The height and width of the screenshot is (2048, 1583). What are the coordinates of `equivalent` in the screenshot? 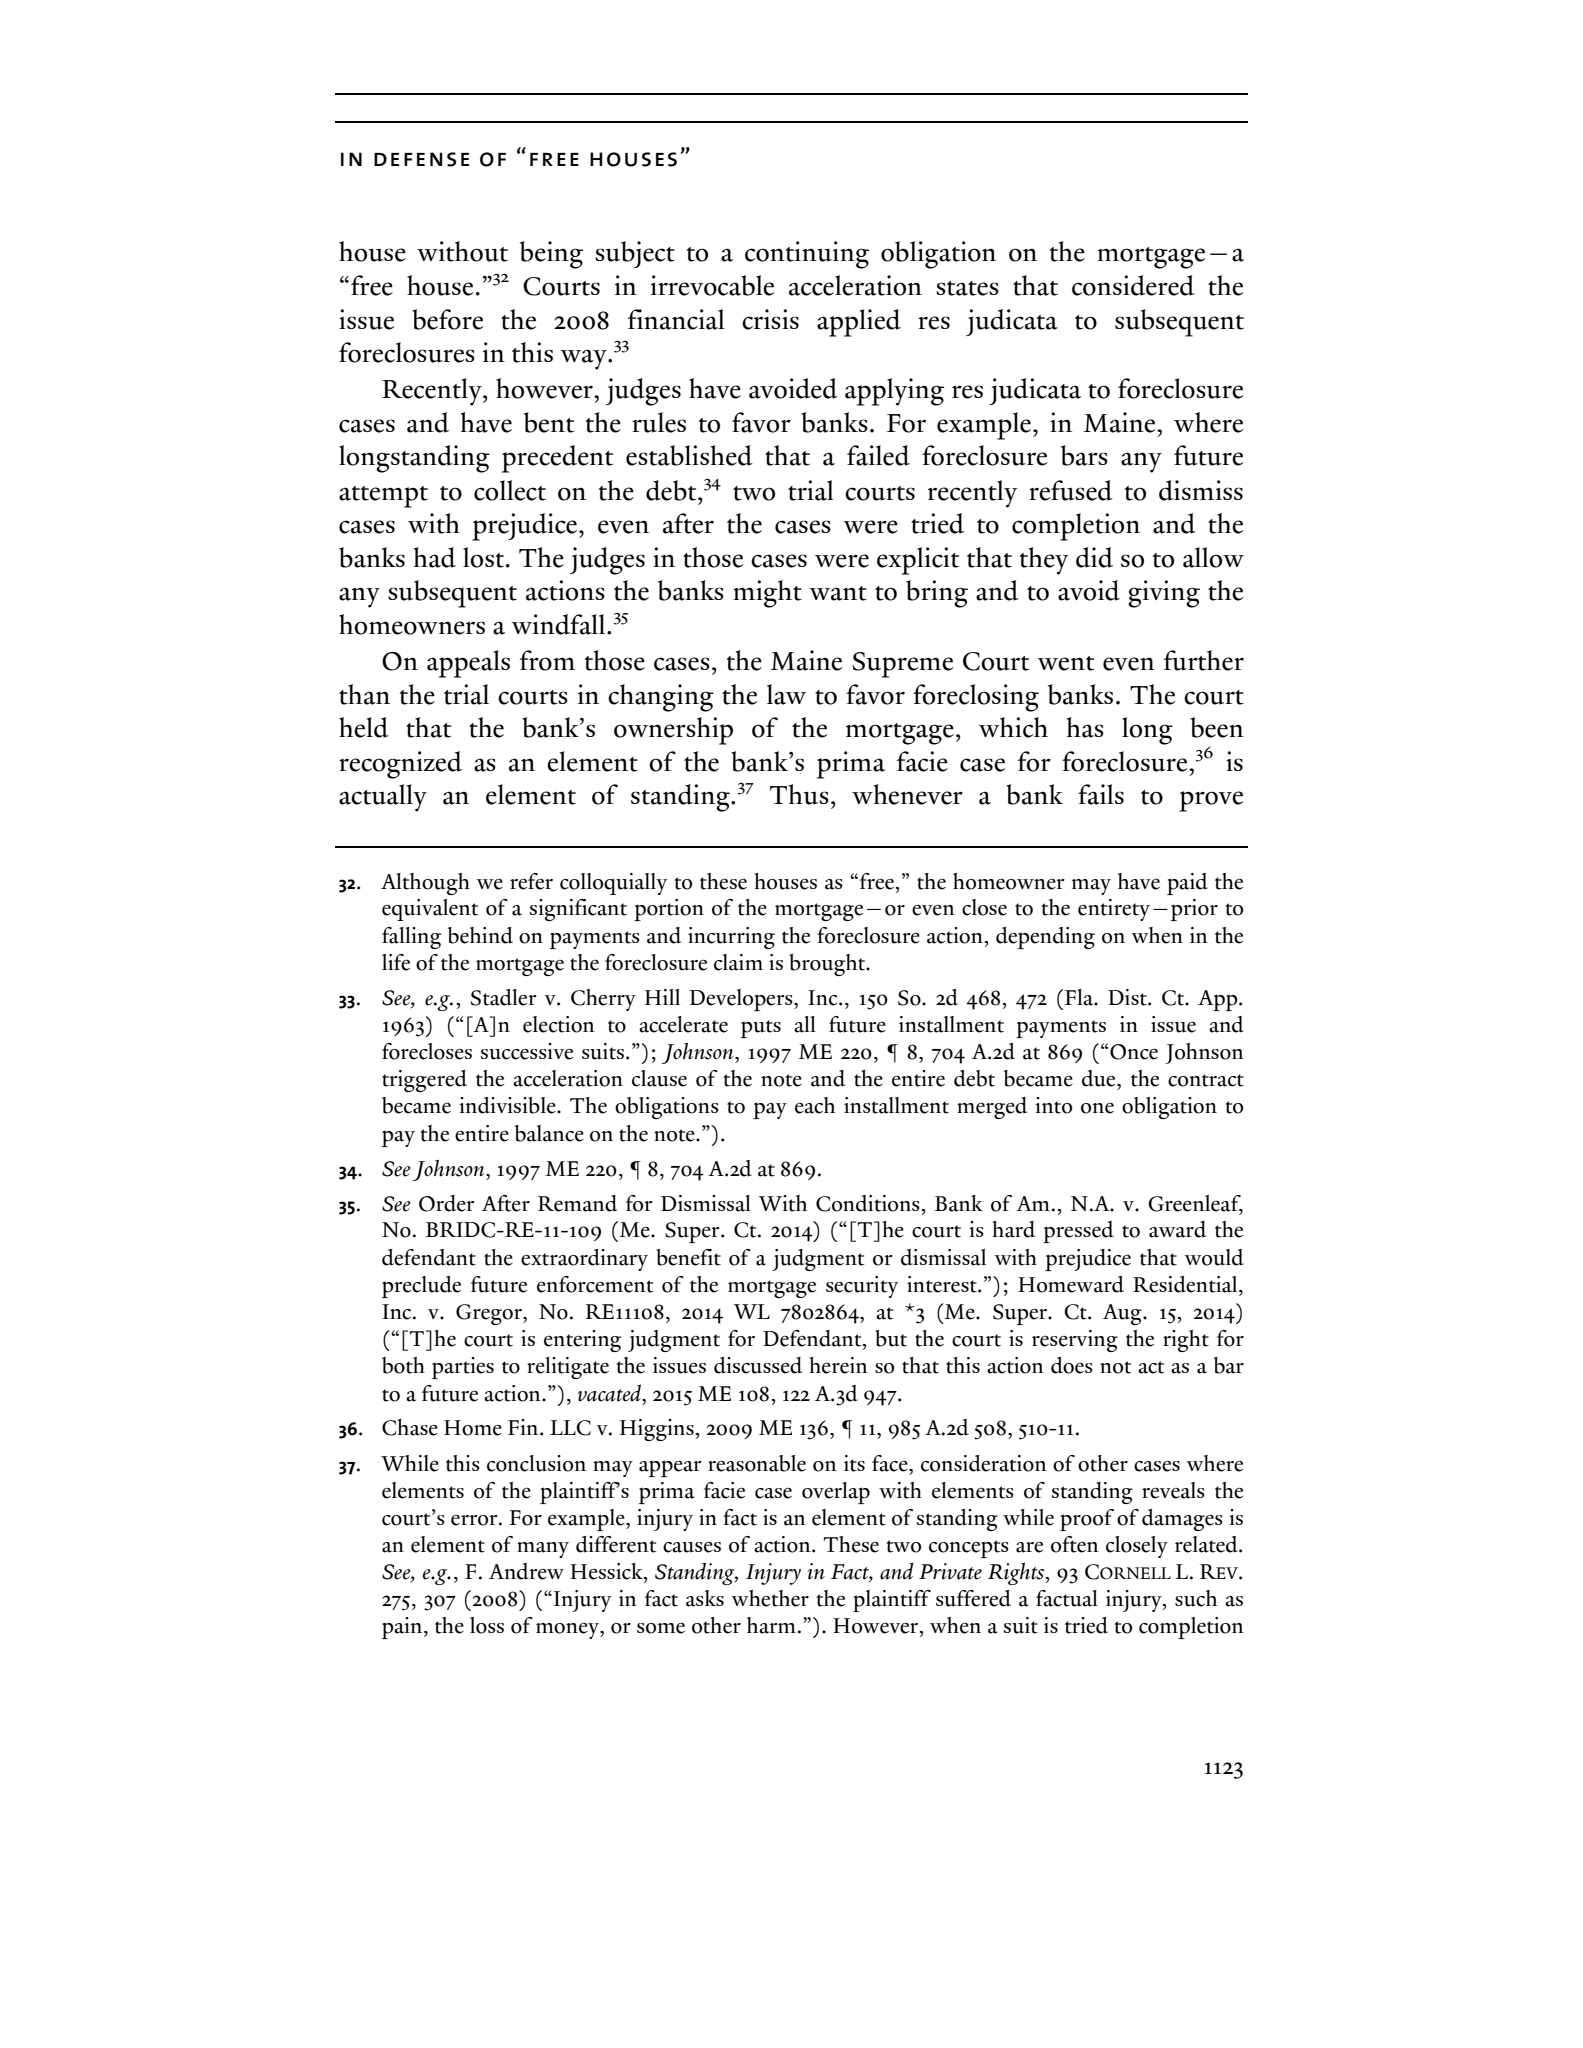 It's located at (430, 910).
